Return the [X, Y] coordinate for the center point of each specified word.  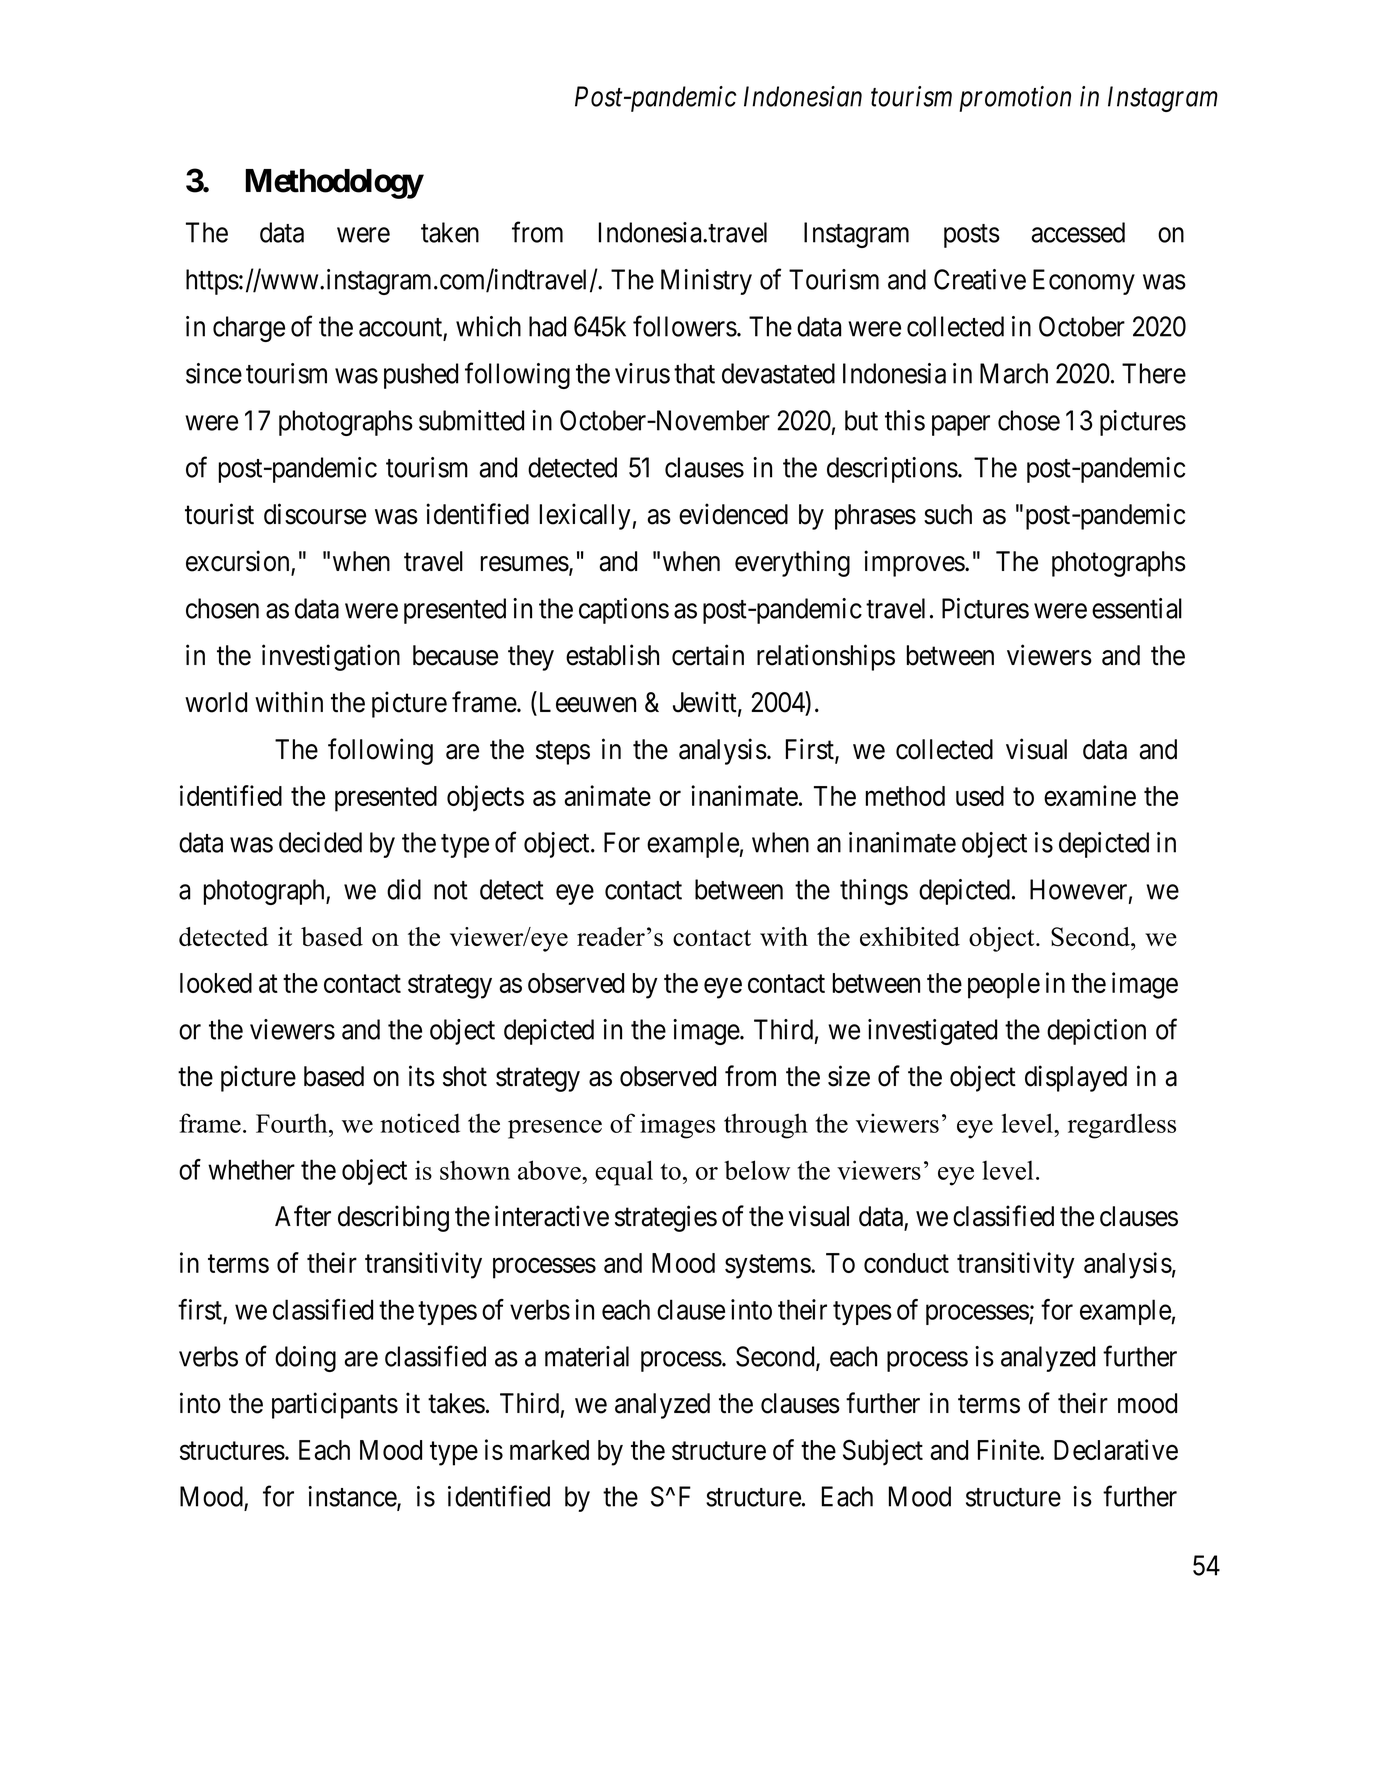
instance [353, 1497]
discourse [315, 514]
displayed [1076, 1078]
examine [1090, 795]
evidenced [733, 514]
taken [450, 232]
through [766, 1126]
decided [320, 842]
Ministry [706, 282]
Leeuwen [586, 703]
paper [961, 425]
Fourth [293, 1123]
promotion [1015, 99]
